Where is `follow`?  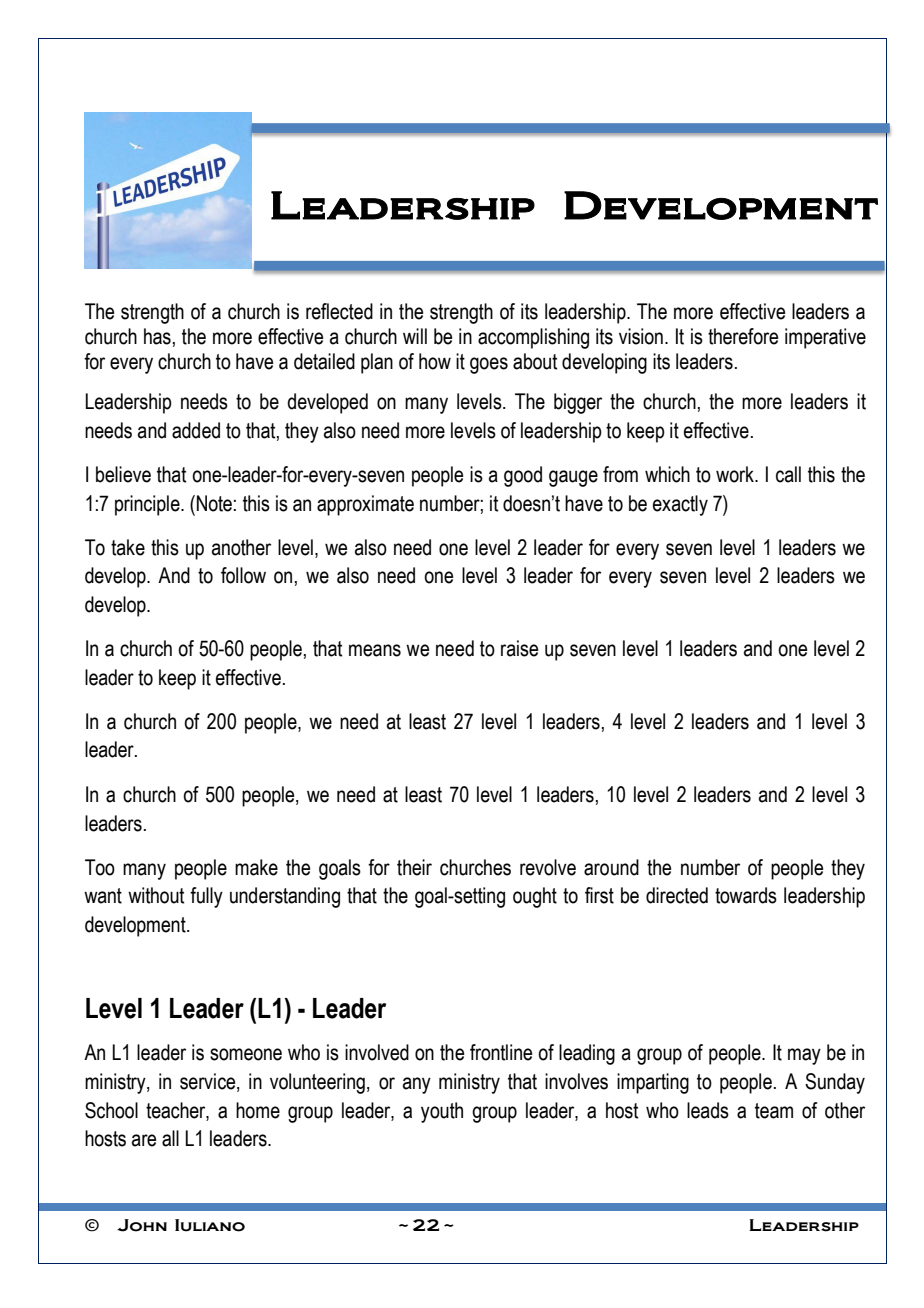
follow is located at coordinates (243, 575).
